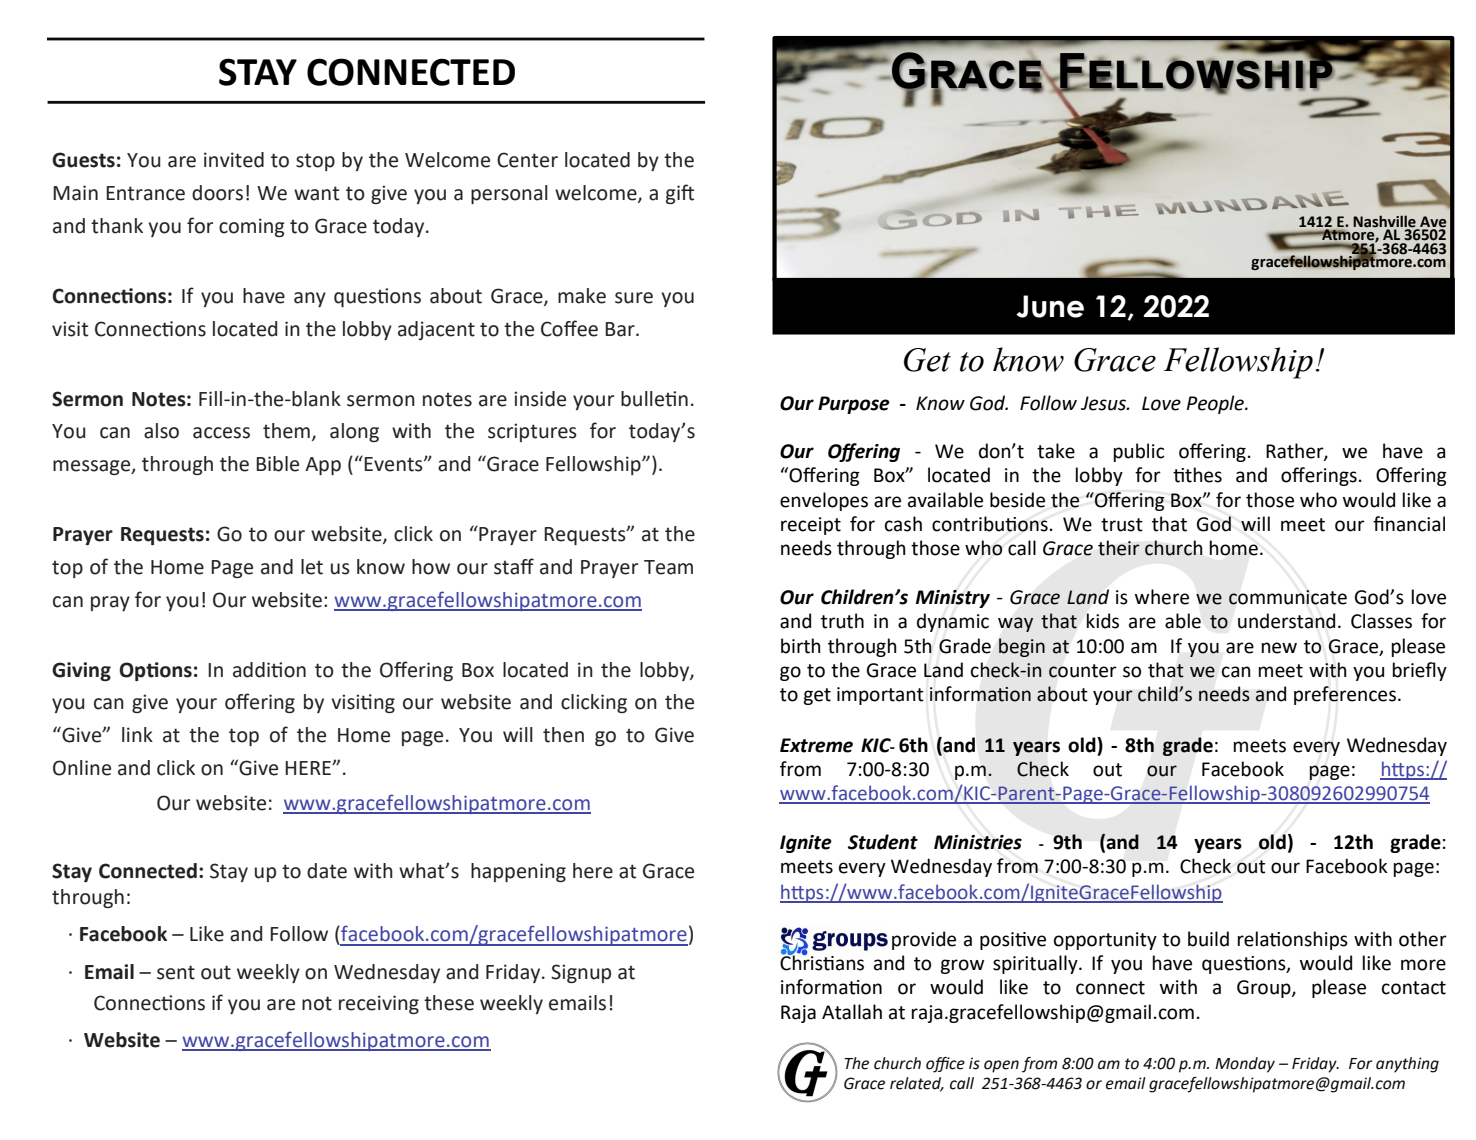 This page has height=1140, width=1476. What do you see at coordinates (379, 1004) in the page?
I see `receiving` at bounding box center [379, 1004].
